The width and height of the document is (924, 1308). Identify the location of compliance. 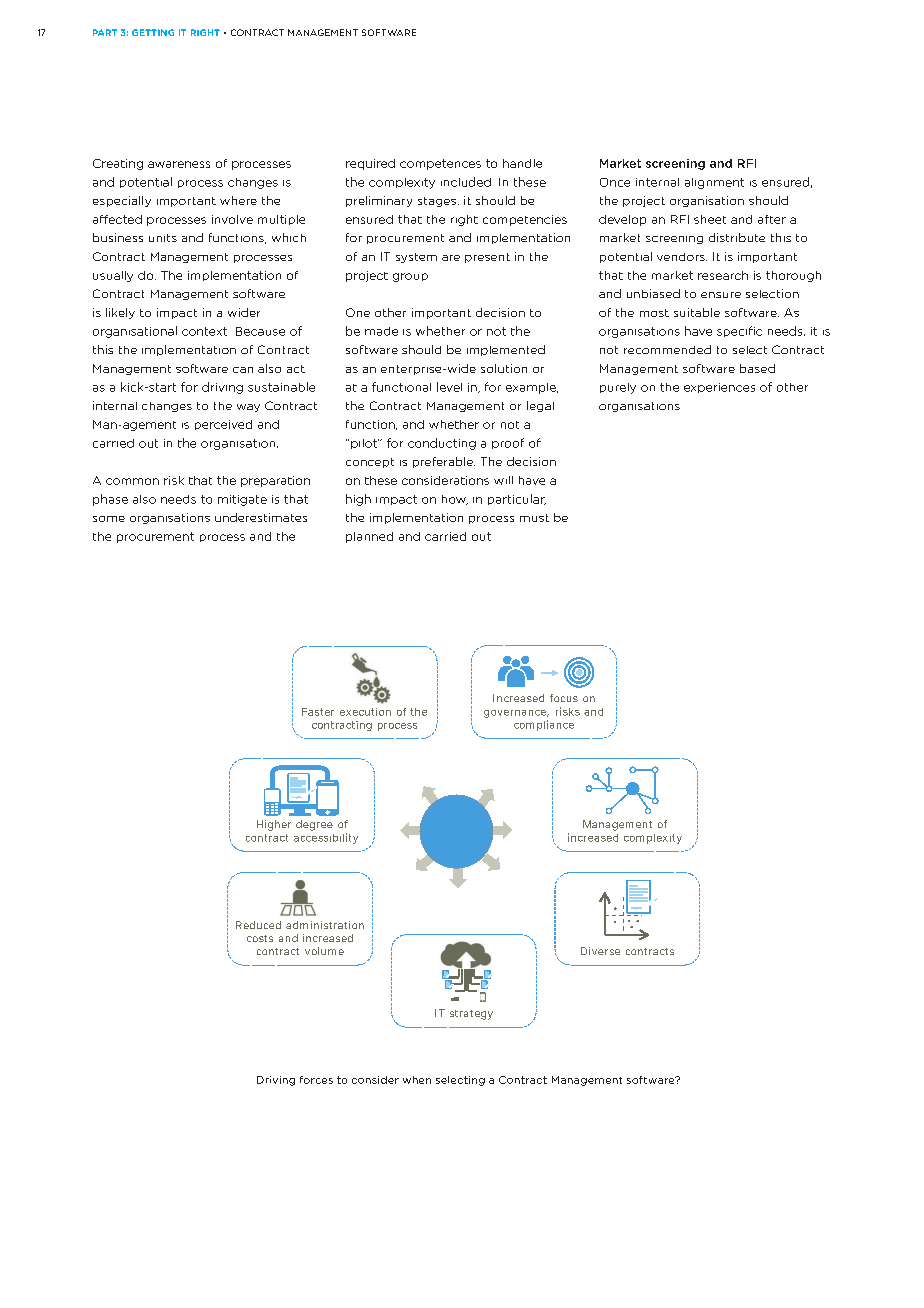
(544, 725).
